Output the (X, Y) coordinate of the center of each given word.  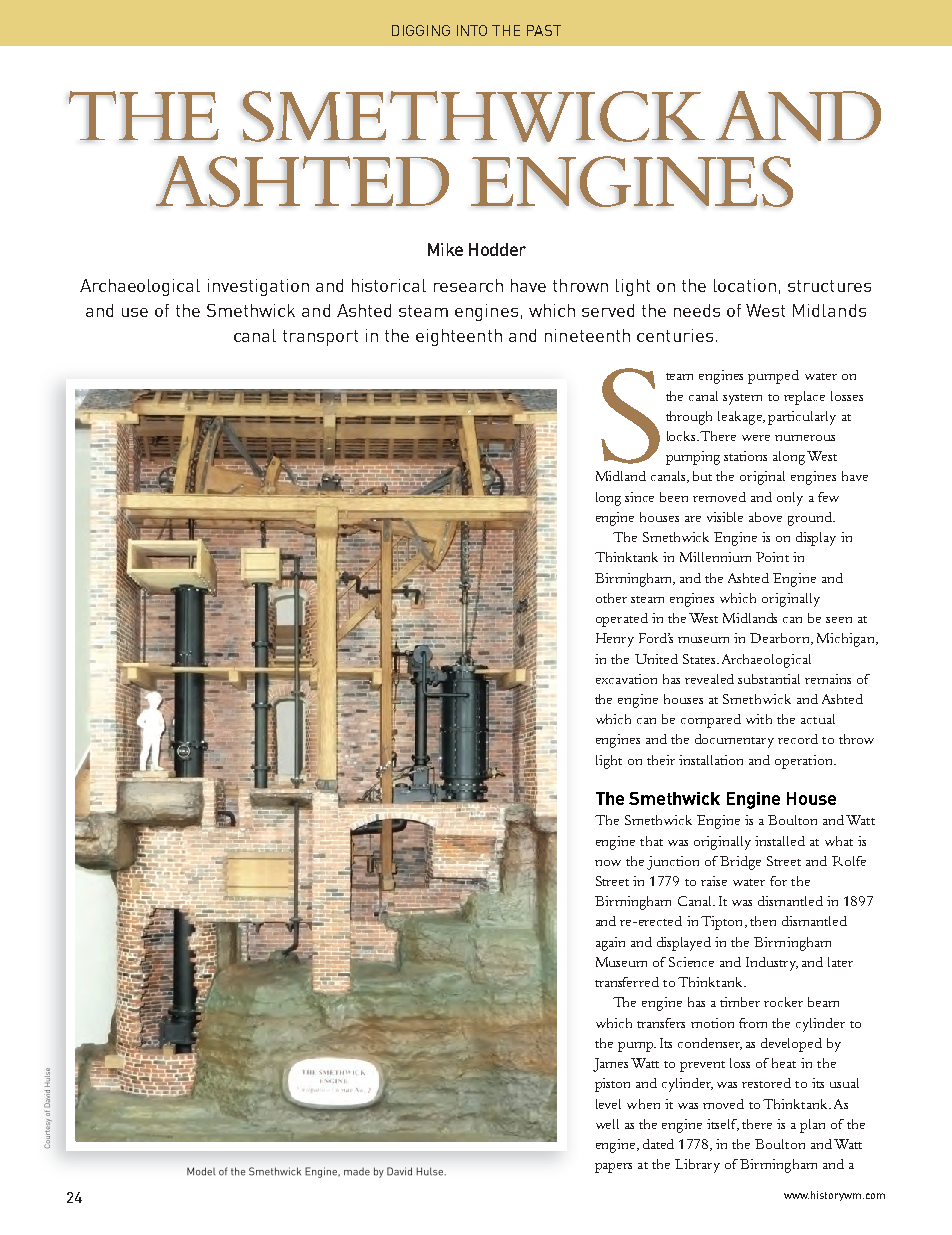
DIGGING (421, 30)
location (745, 285)
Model (201, 1171)
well (607, 1124)
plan (812, 1126)
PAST (544, 30)
